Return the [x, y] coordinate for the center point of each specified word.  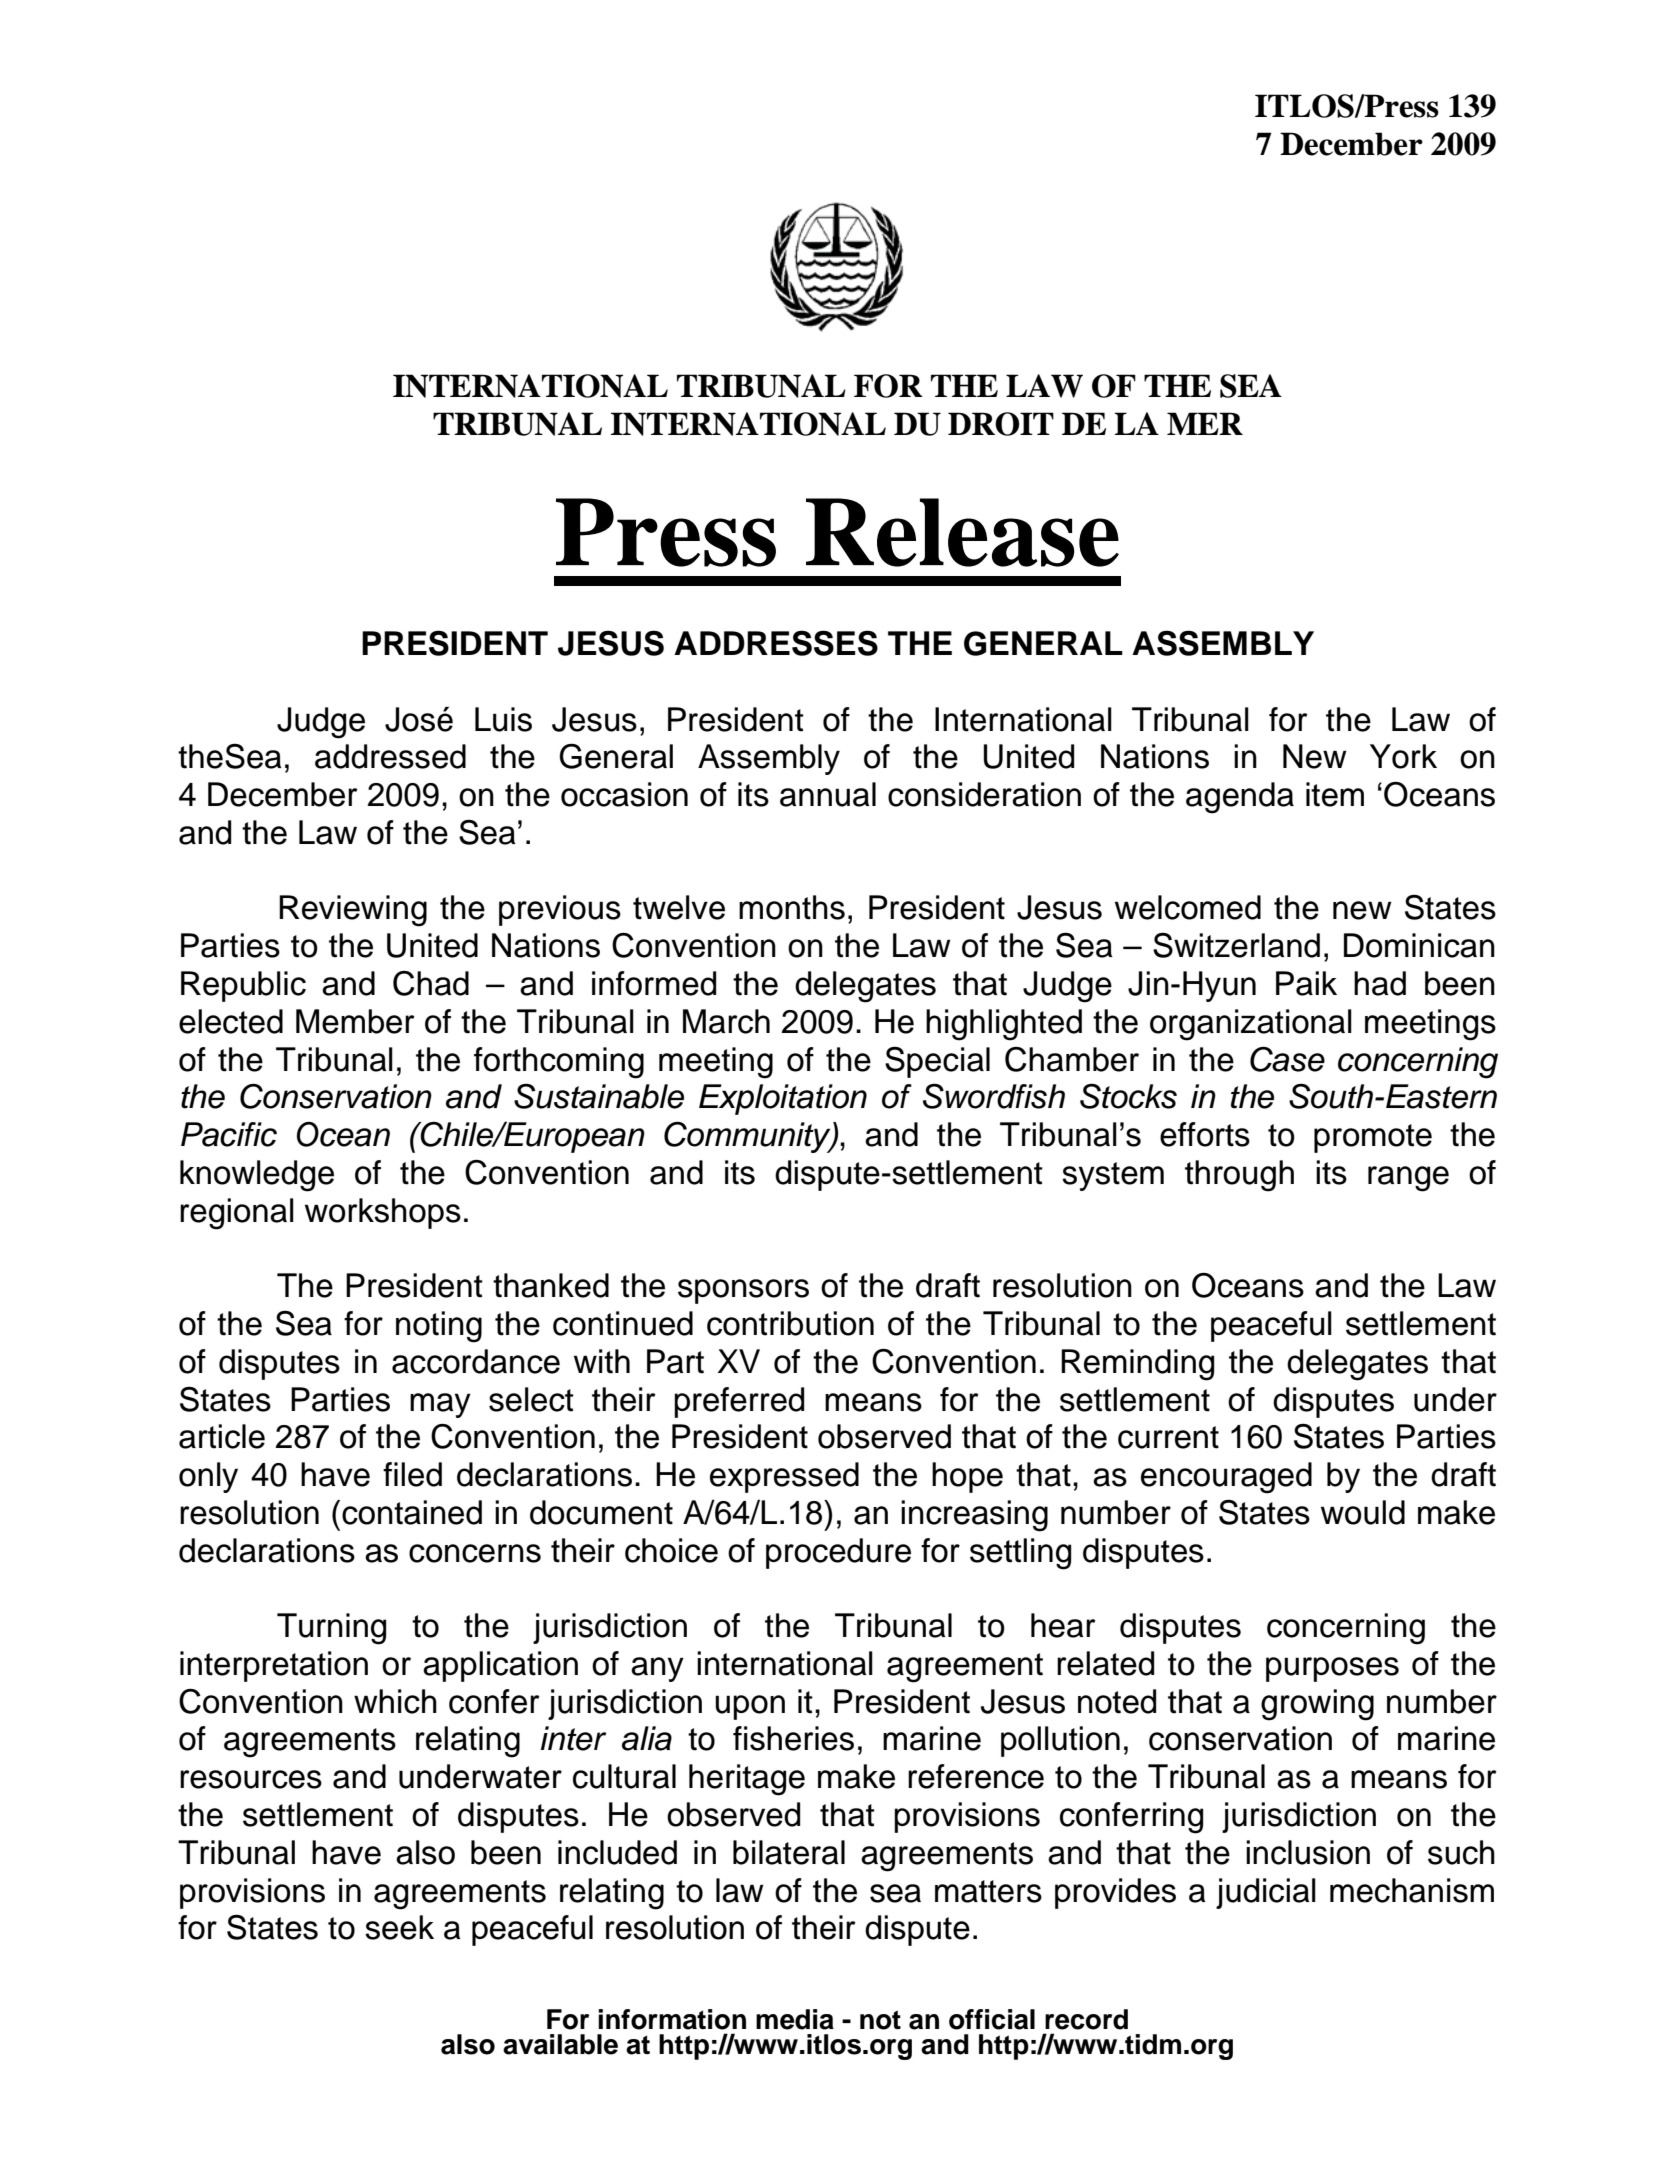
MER [1205, 423]
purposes [1332, 1669]
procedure [838, 1553]
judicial [1266, 1893]
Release [962, 532]
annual [828, 794]
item [1335, 794]
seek [399, 1927]
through [1239, 1176]
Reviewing [353, 911]
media [795, 2019]
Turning [331, 1629]
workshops [383, 1213]
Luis [503, 719]
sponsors [743, 1291]
